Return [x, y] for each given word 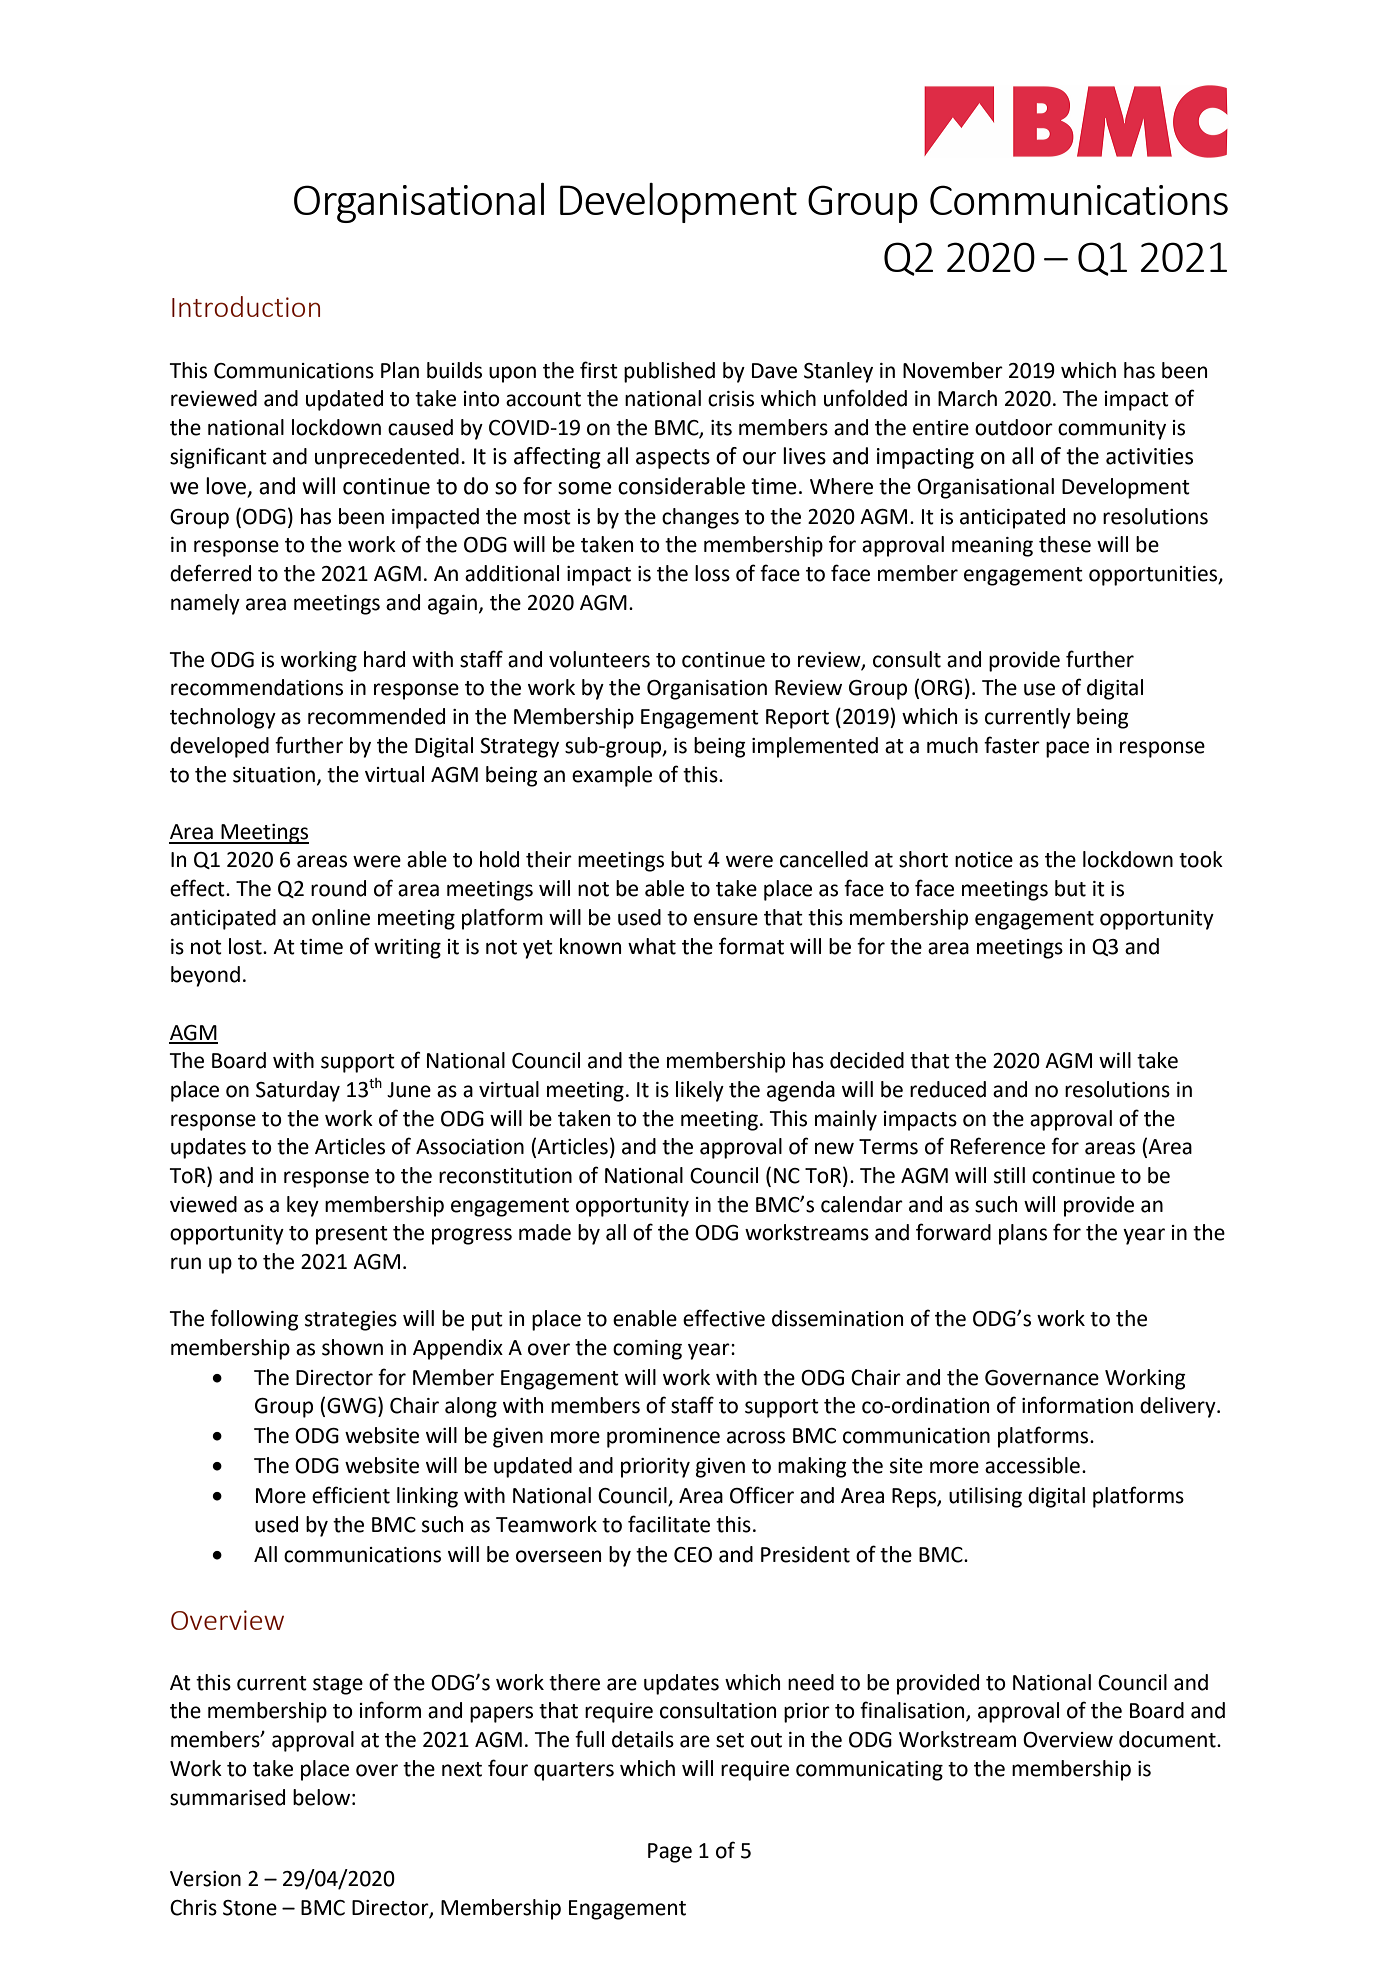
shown [352, 1347]
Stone [250, 1908]
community [1112, 430]
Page [670, 1853]
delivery [1179, 1407]
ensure [726, 919]
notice [984, 860]
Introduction [246, 306]
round [338, 888]
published [669, 372]
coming [647, 1350]
